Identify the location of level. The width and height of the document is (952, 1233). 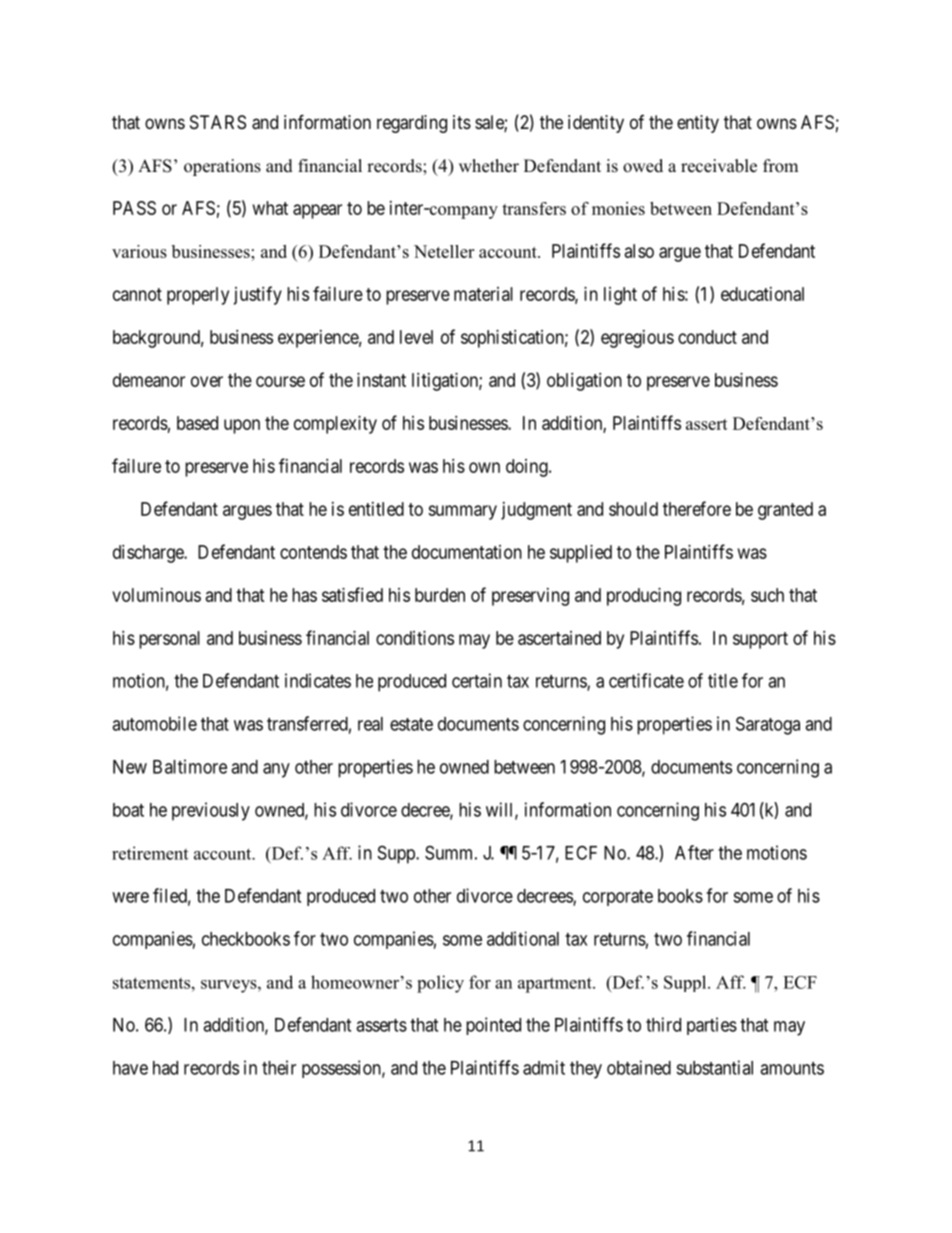
(416, 337).
